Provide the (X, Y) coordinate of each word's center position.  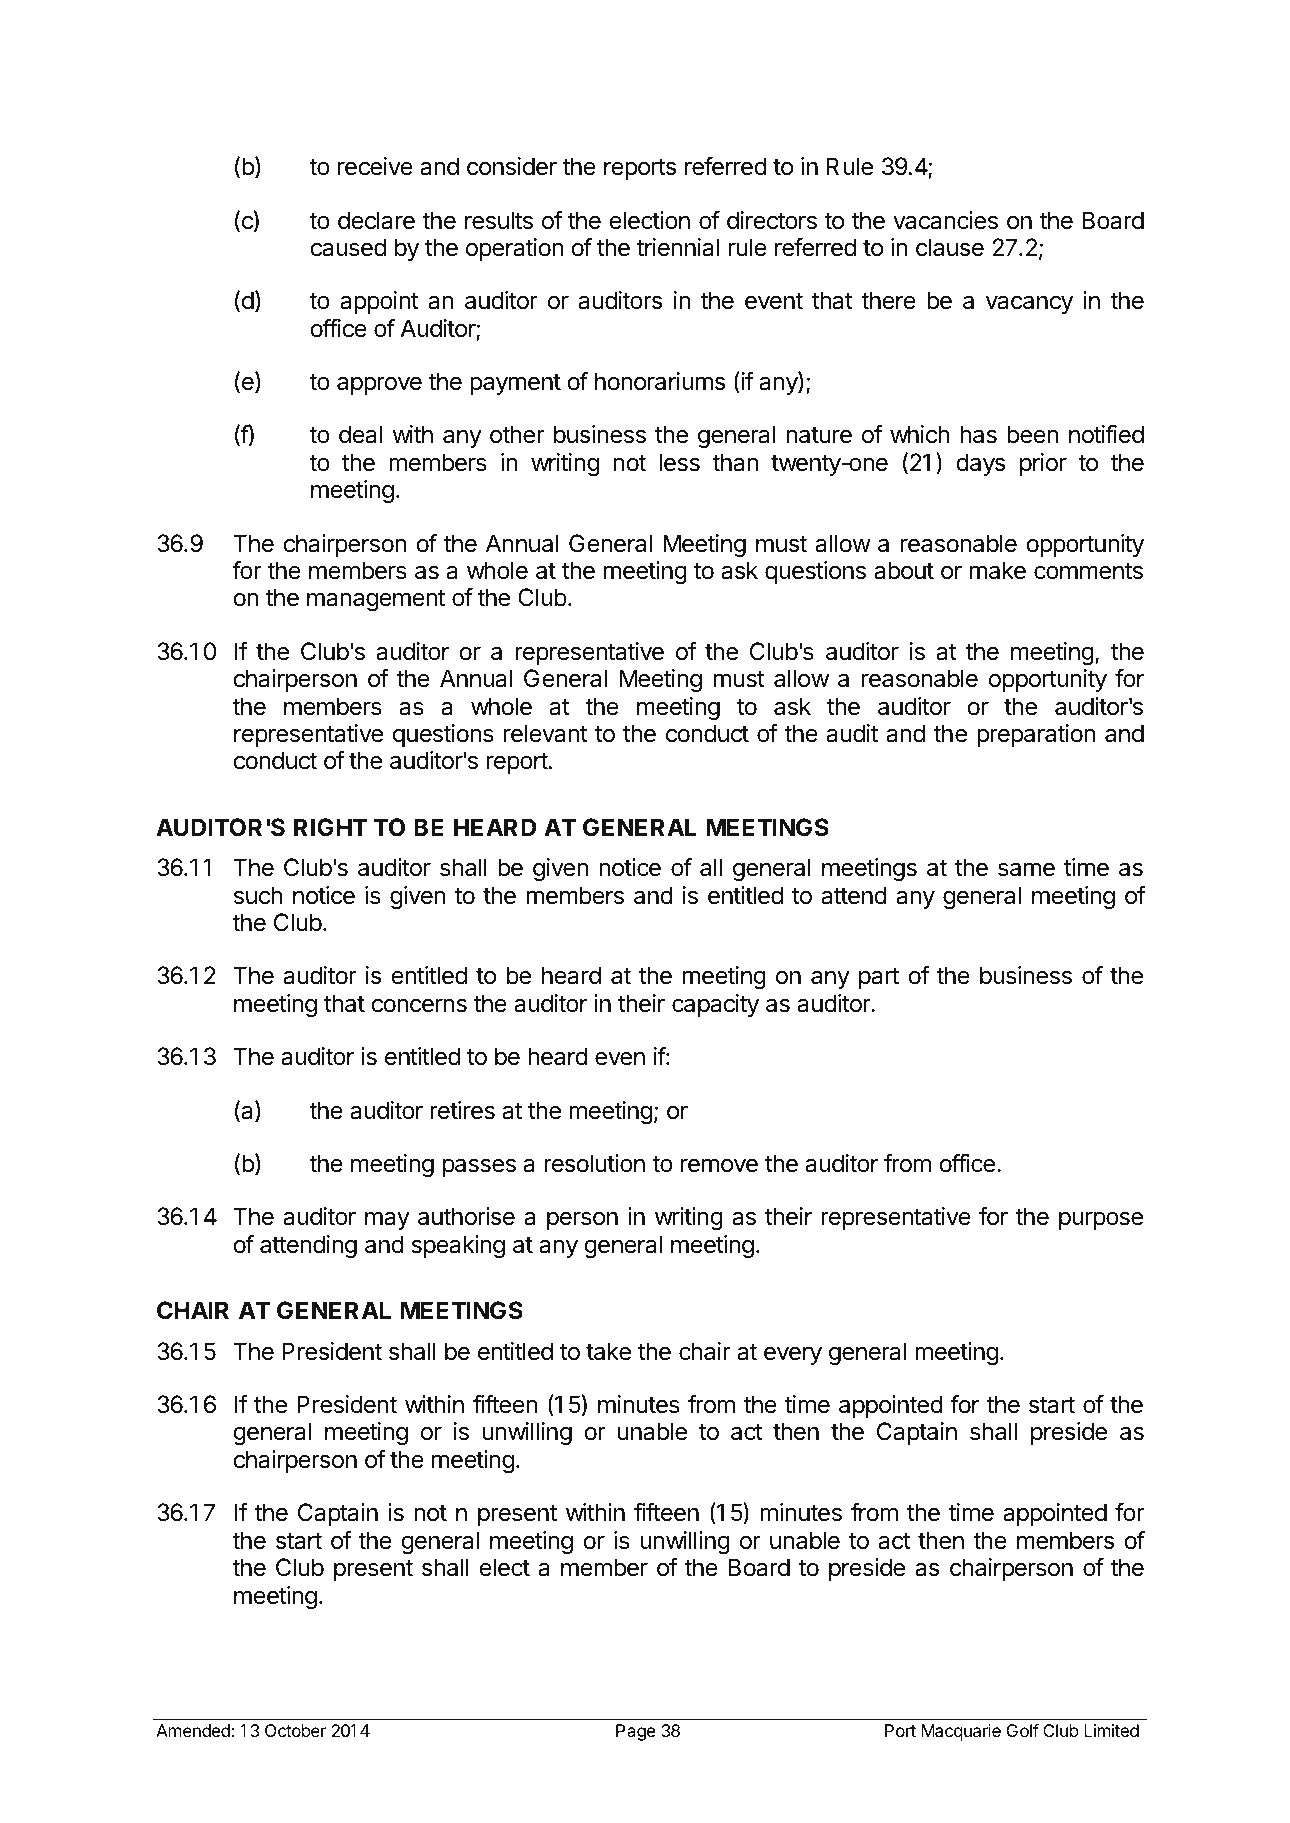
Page (636, 1732)
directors (772, 220)
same (1026, 869)
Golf (1023, 1730)
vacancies (945, 220)
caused (348, 247)
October (295, 1730)
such (258, 895)
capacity (715, 1005)
